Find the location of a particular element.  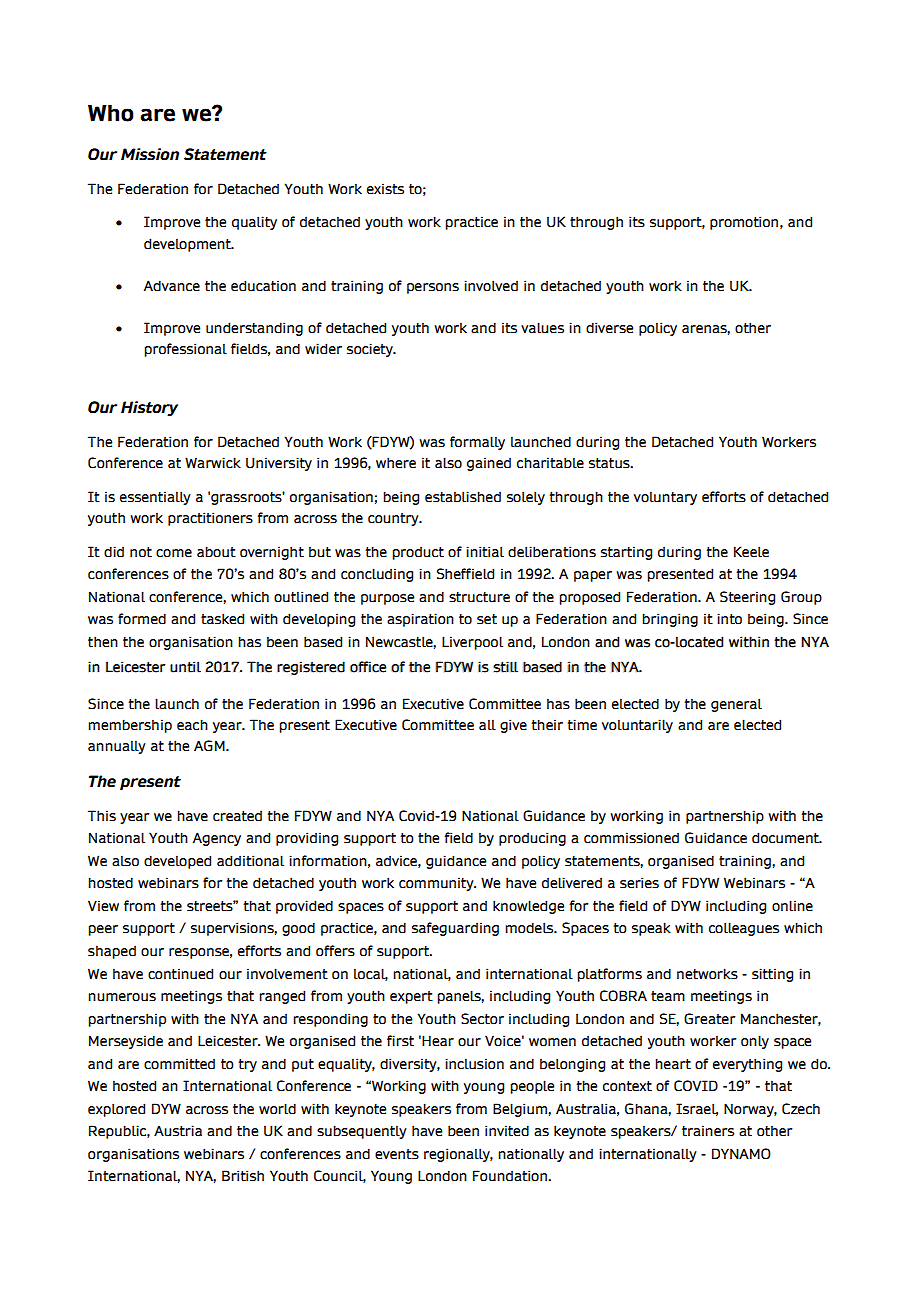

document is located at coordinates (786, 838).
